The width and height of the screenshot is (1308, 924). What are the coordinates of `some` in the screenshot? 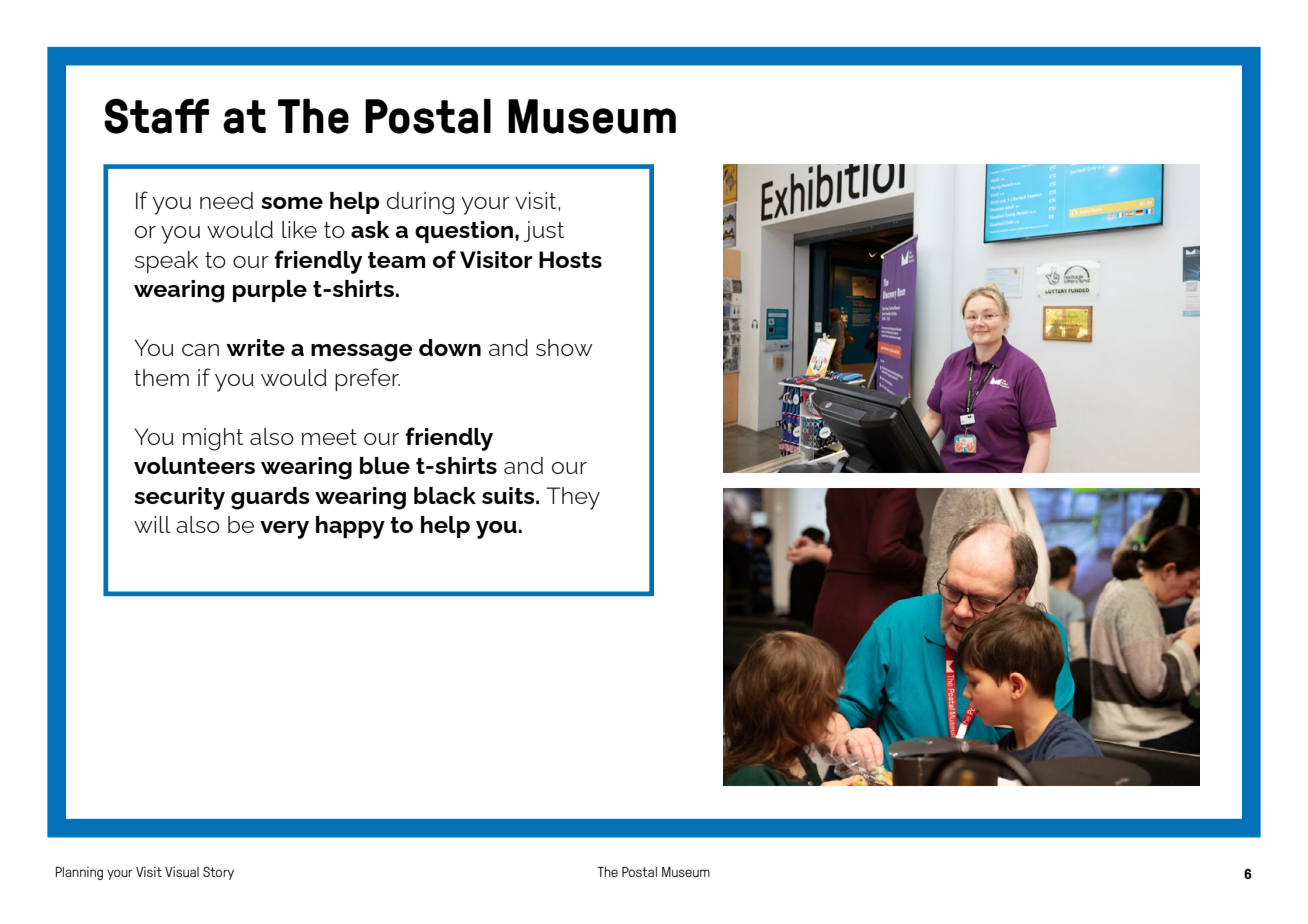 It's located at (292, 203).
